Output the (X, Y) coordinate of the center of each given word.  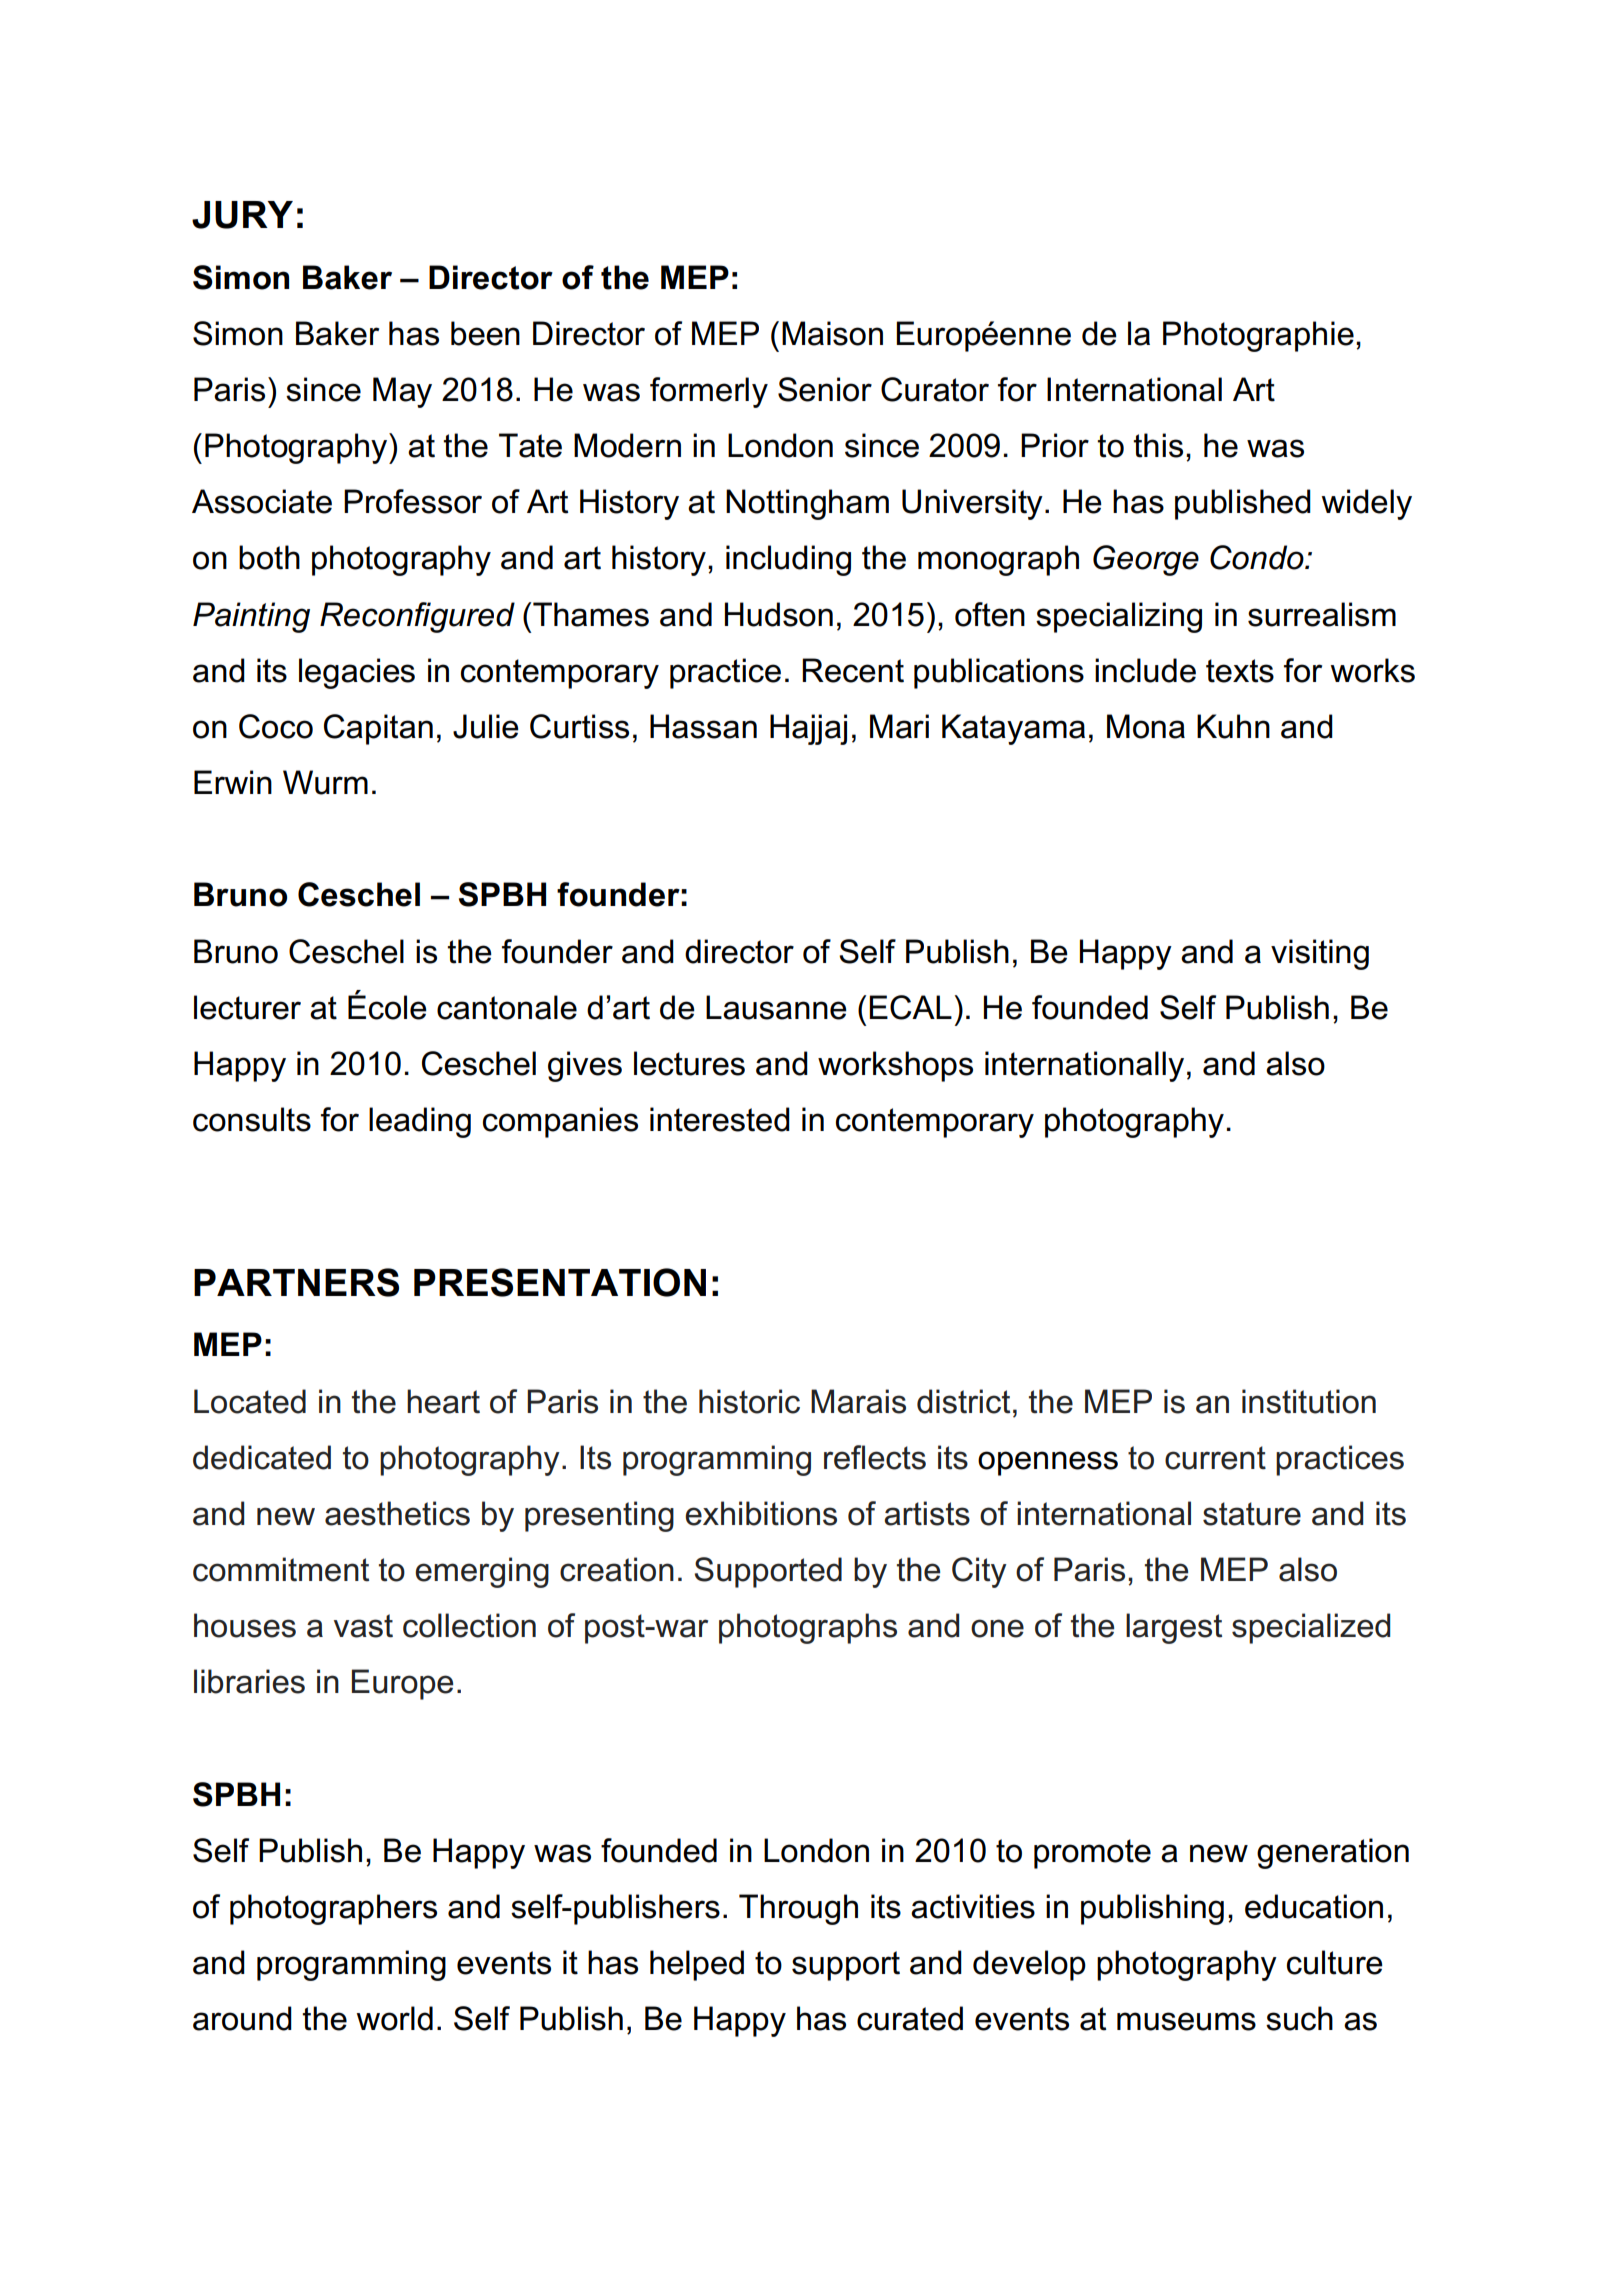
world (394, 2018)
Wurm (325, 782)
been (485, 333)
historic (749, 1401)
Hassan (703, 726)
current (1215, 1458)
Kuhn (1233, 726)
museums (1186, 2021)
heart (443, 1401)
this (1158, 445)
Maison (832, 333)
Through (798, 1909)
